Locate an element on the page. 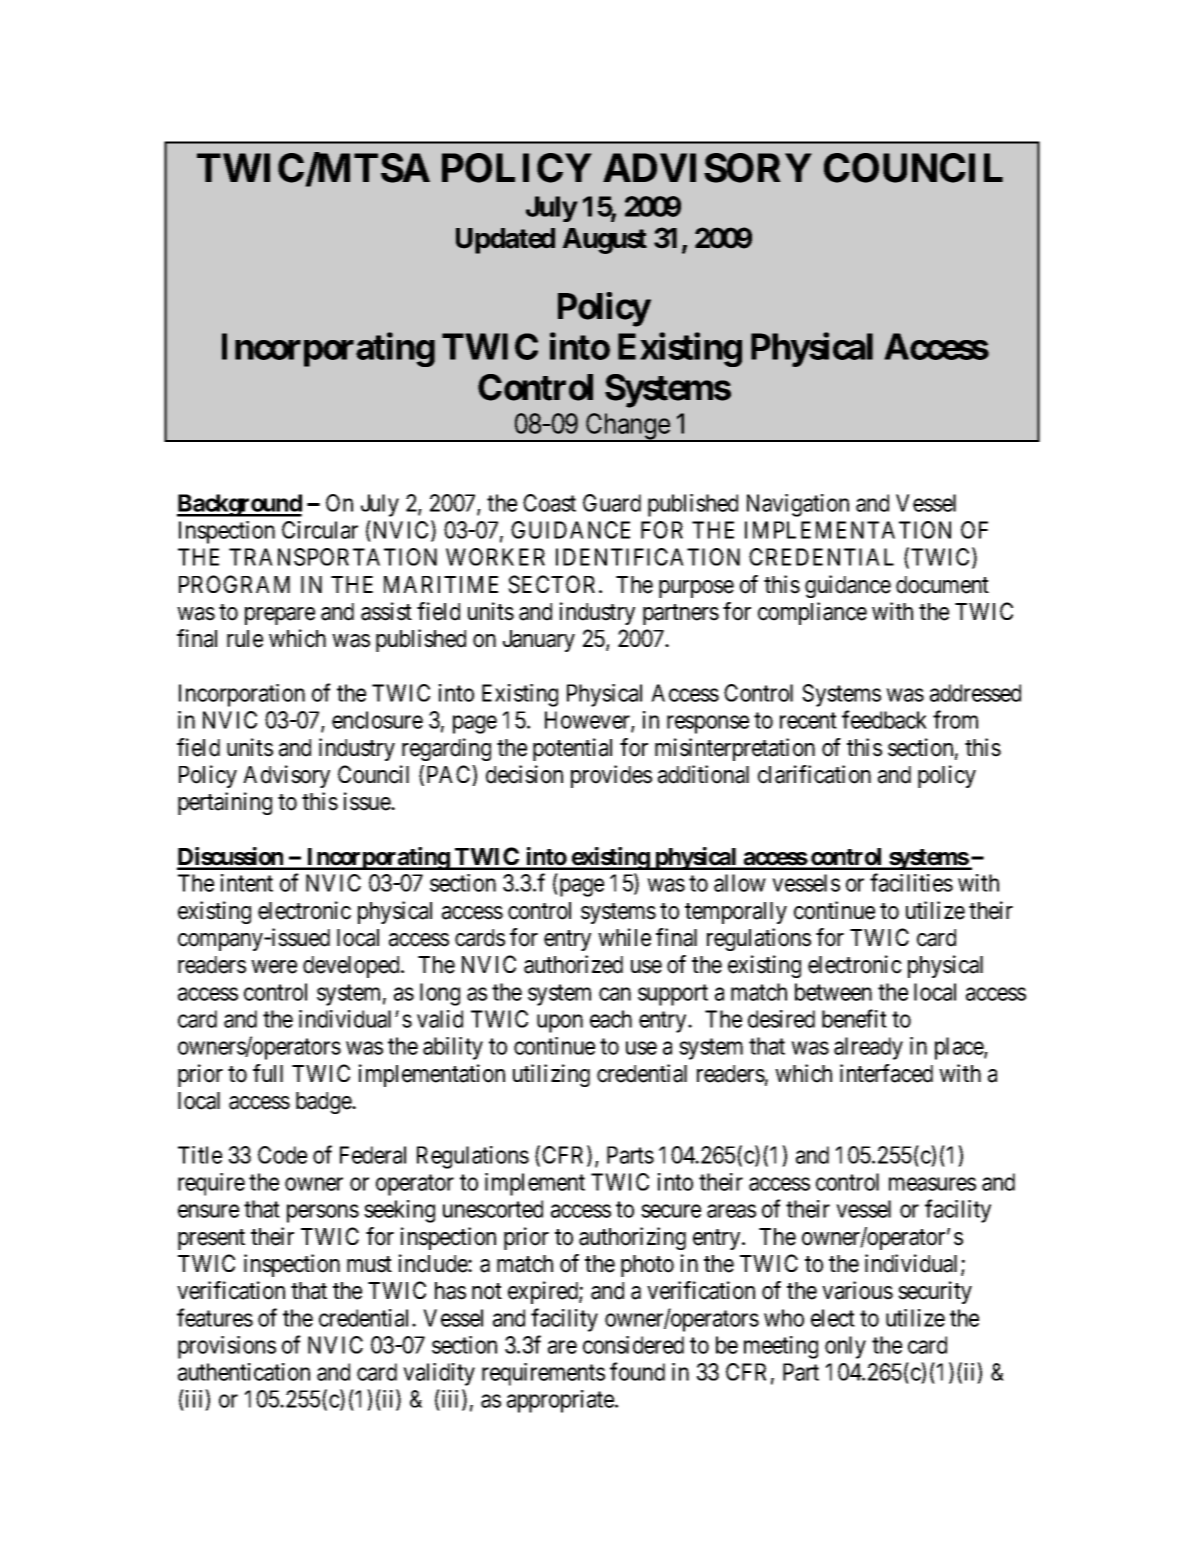 This image has height=1559, width=1204. August is located at coordinates (604, 241).
